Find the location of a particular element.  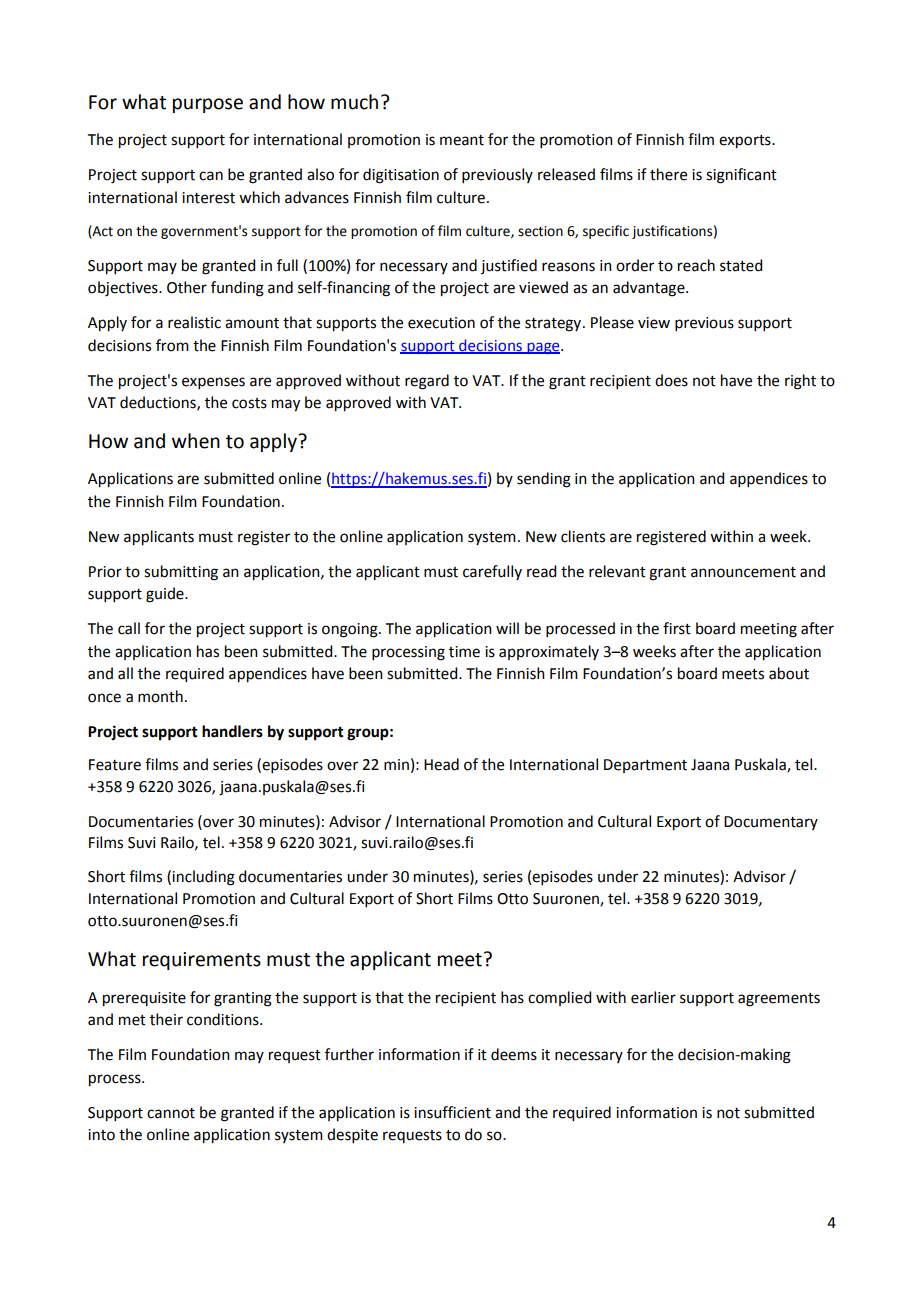

sending is located at coordinates (544, 480).
